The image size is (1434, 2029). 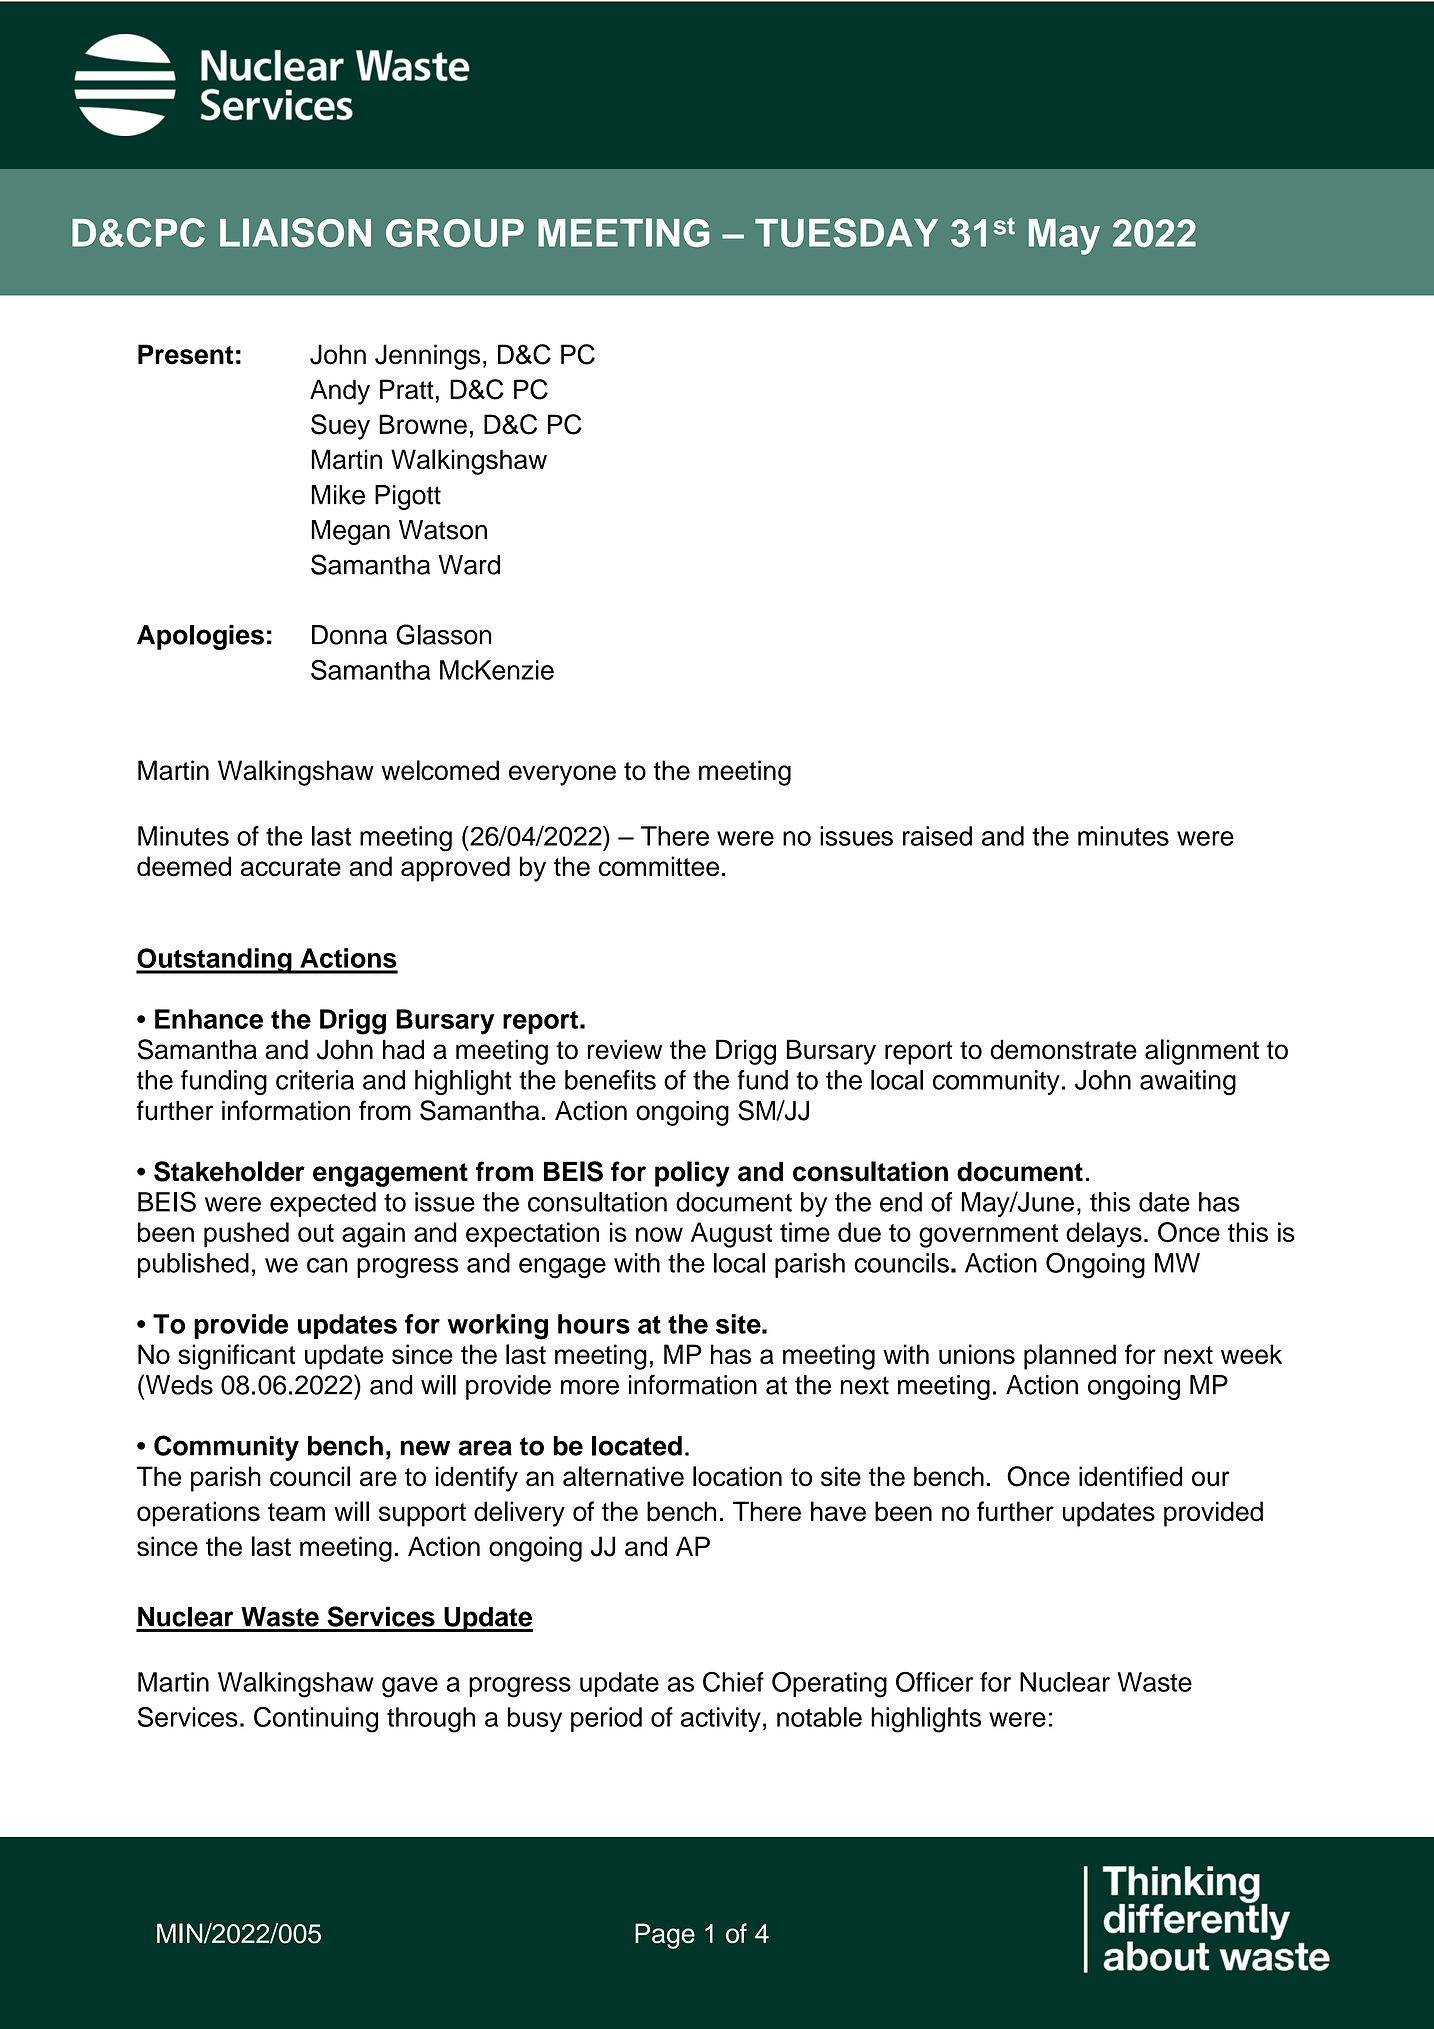 I want to click on GROUP, so click(x=455, y=233).
